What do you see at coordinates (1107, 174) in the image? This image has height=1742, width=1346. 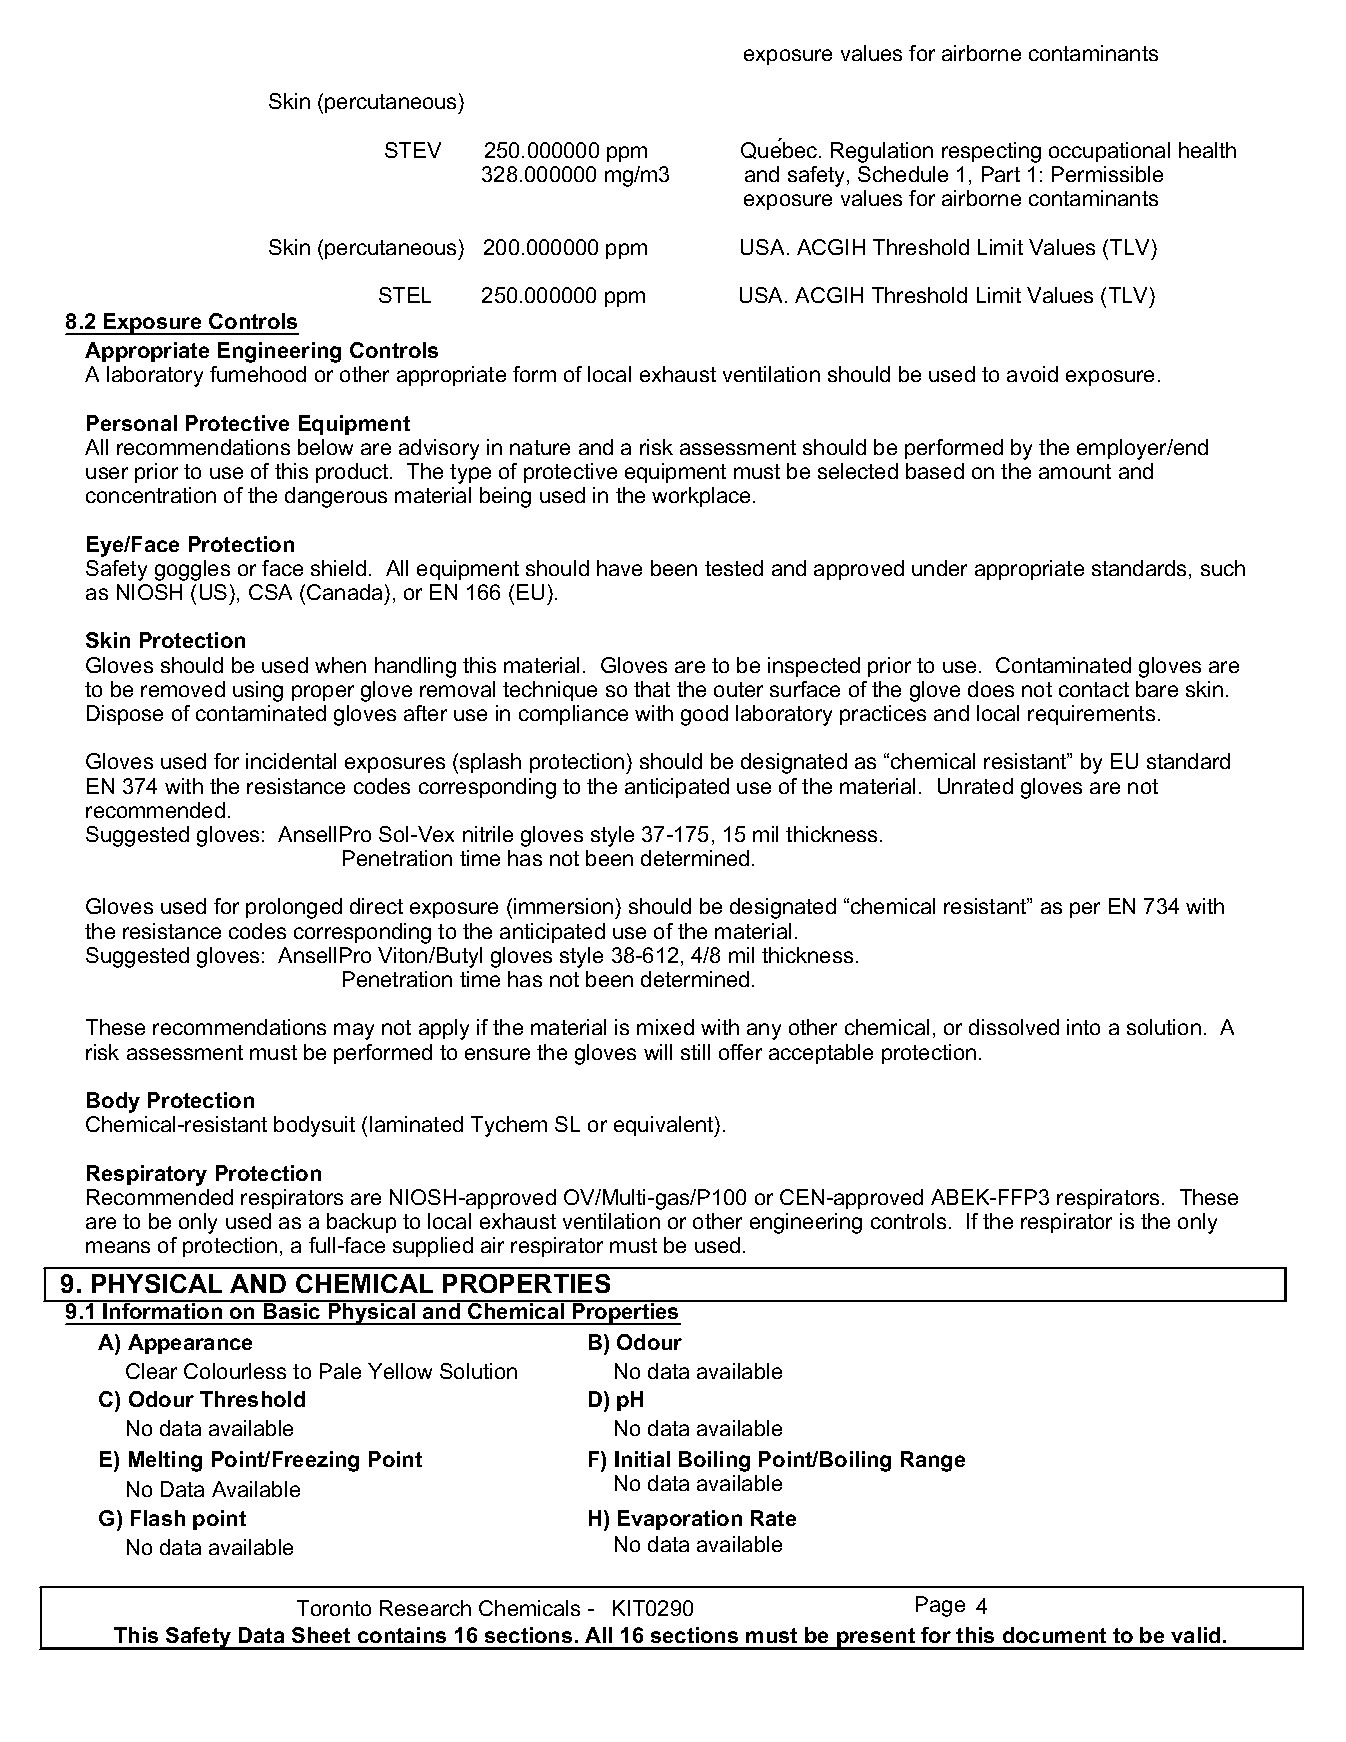 I see `Permissible` at bounding box center [1107, 174].
